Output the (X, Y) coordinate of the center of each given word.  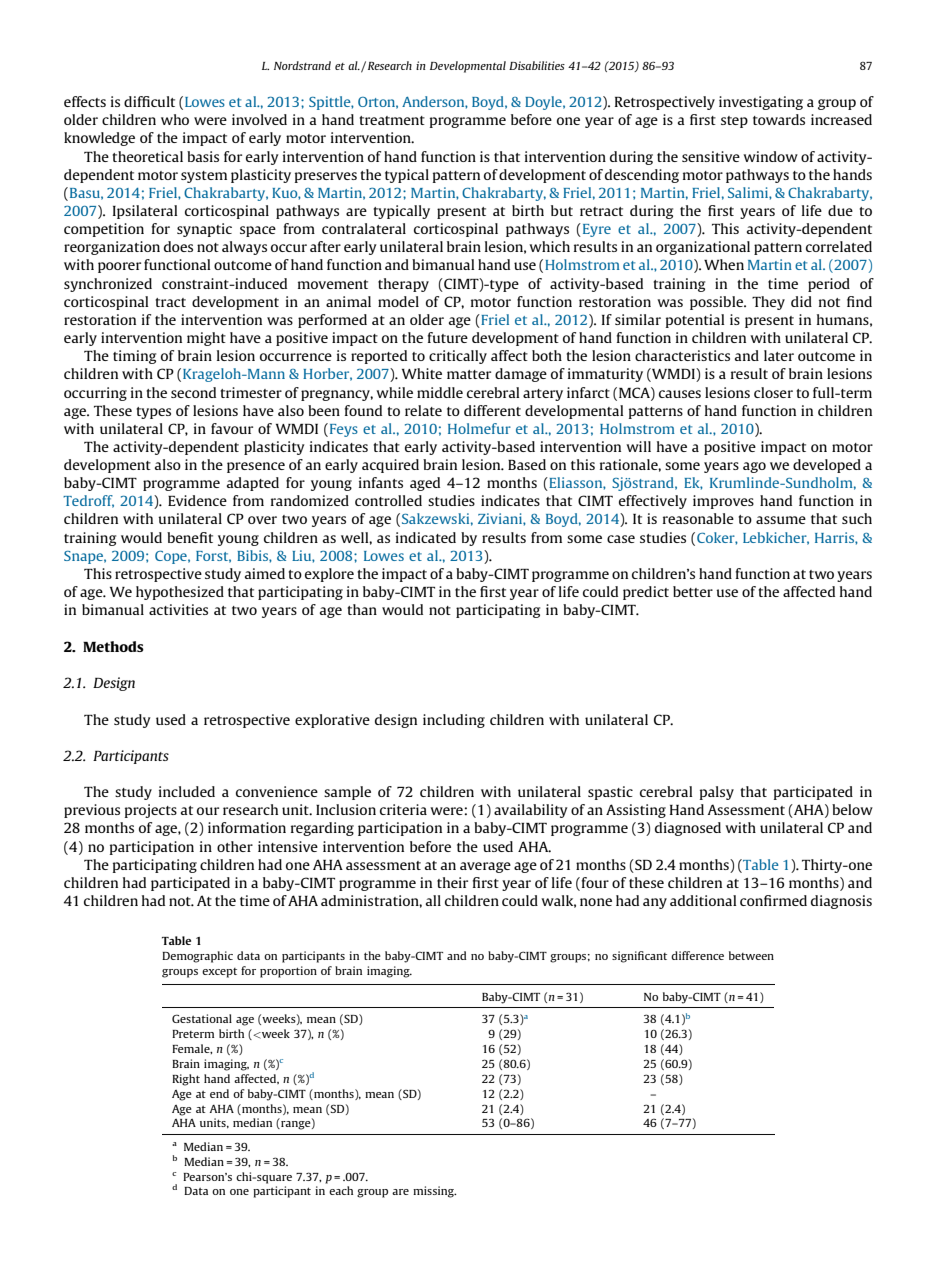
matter (469, 374)
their (452, 882)
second (193, 392)
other (235, 846)
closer (773, 392)
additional (703, 900)
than (362, 609)
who (175, 119)
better (693, 591)
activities (178, 609)
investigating (761, 103)
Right (186, 1080)
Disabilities (537, 65)
